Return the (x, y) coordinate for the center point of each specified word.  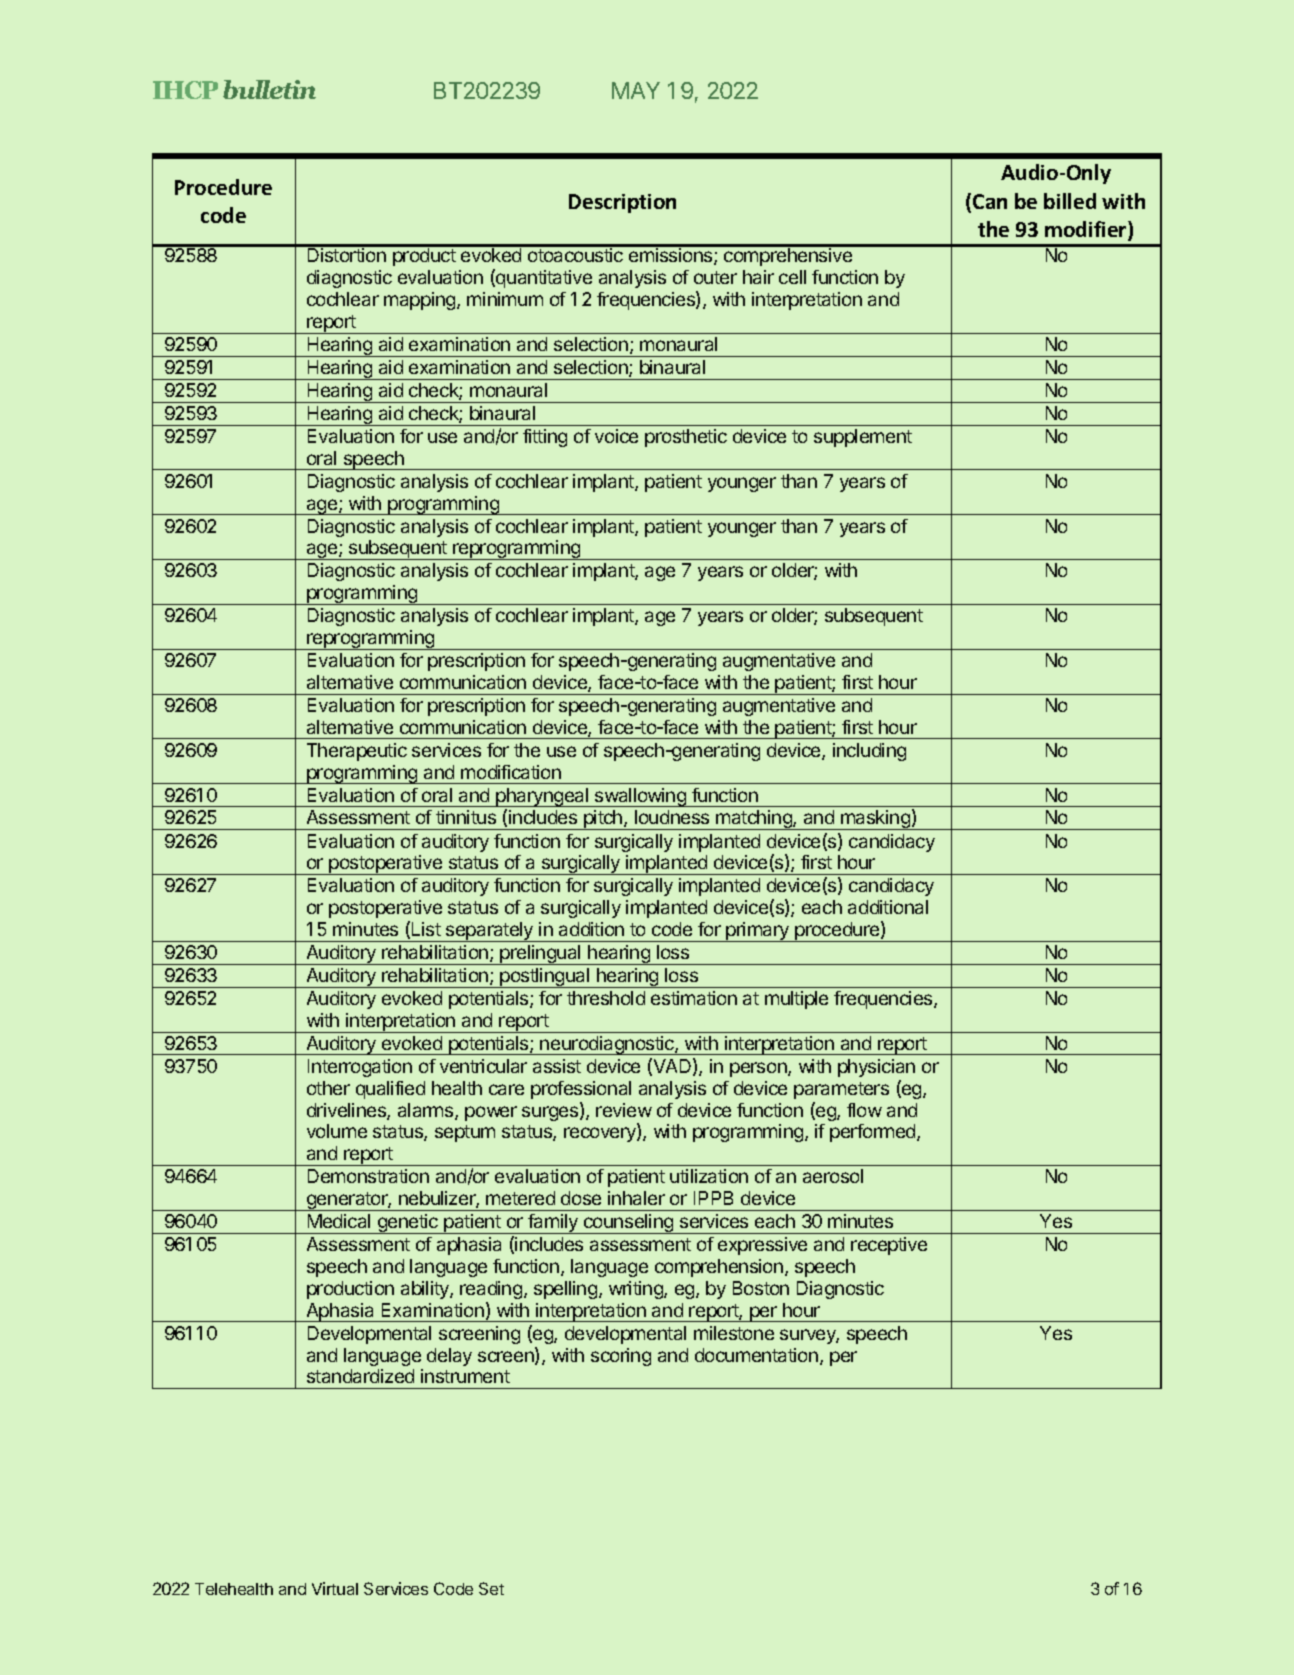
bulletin (269, 89)
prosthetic (686, 438)
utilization (709, 1176)
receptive (889, 1246)
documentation (756, 1355)
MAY (636, 90)
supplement (863, 438)
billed (1070, 201)
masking (875, 820)
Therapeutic (357, 752)
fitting (545, 438)
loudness (672, 817)
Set (491, 1588)
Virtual (335, 1588)
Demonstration (368, 1176)
